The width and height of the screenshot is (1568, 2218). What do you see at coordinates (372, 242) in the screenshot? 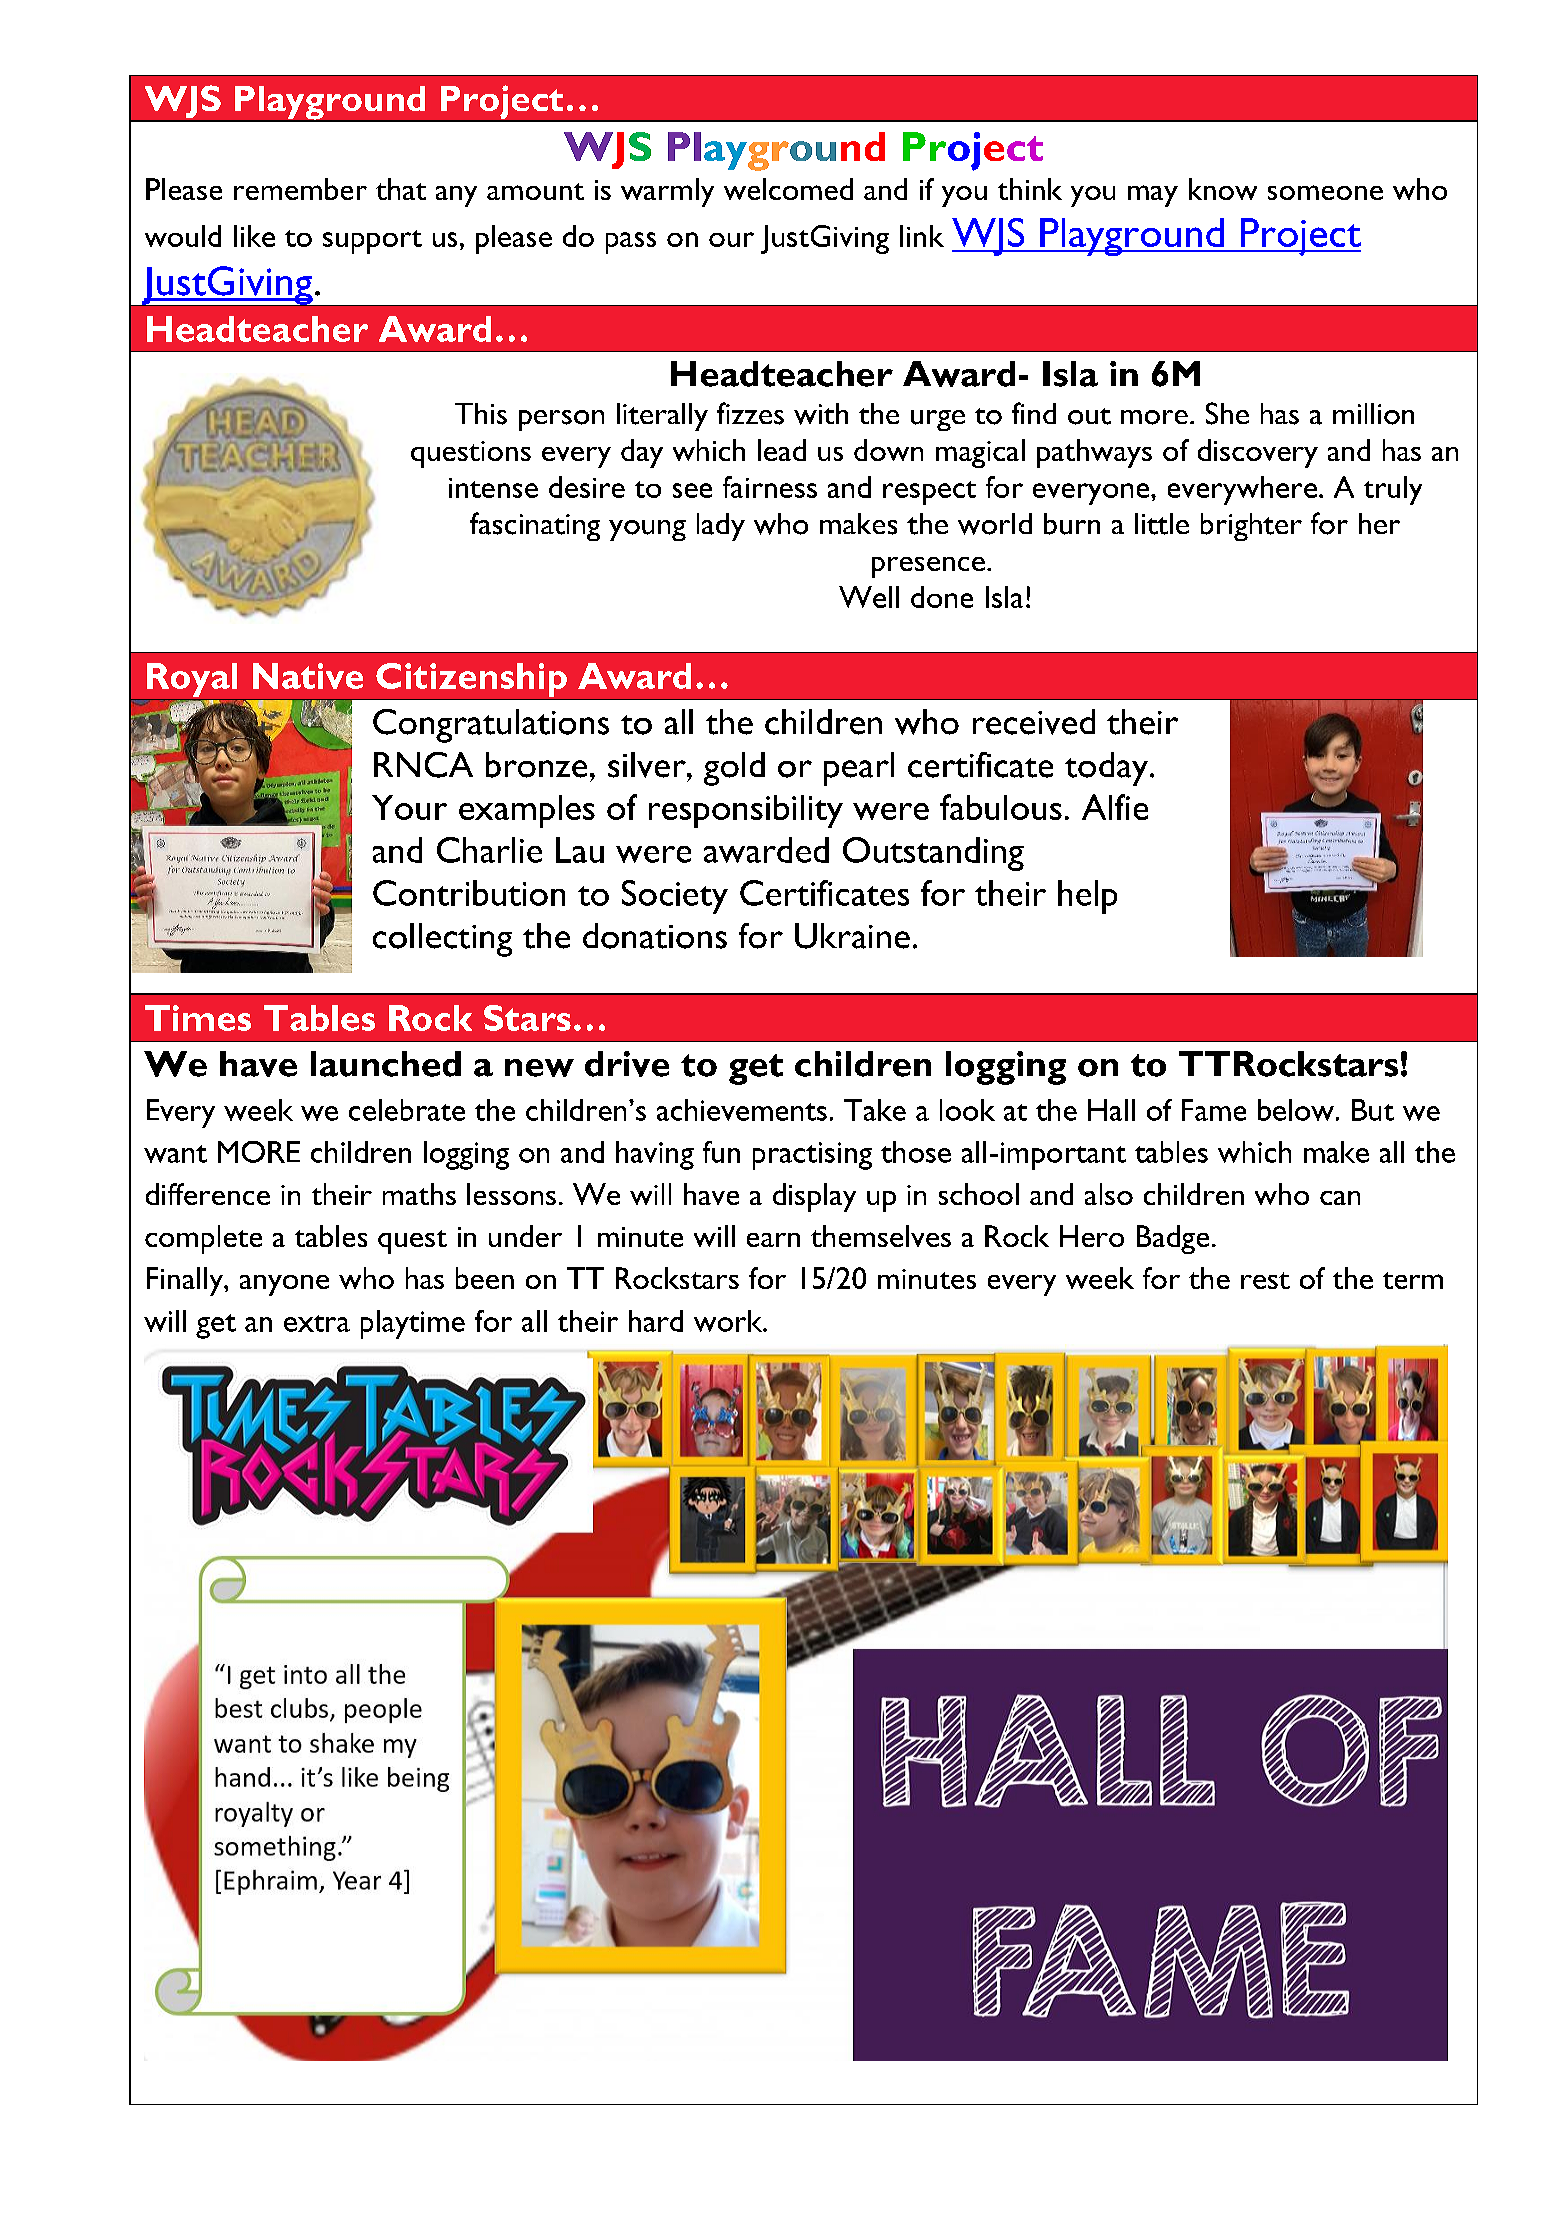
I see `support` at bounding box center [372, 242].
